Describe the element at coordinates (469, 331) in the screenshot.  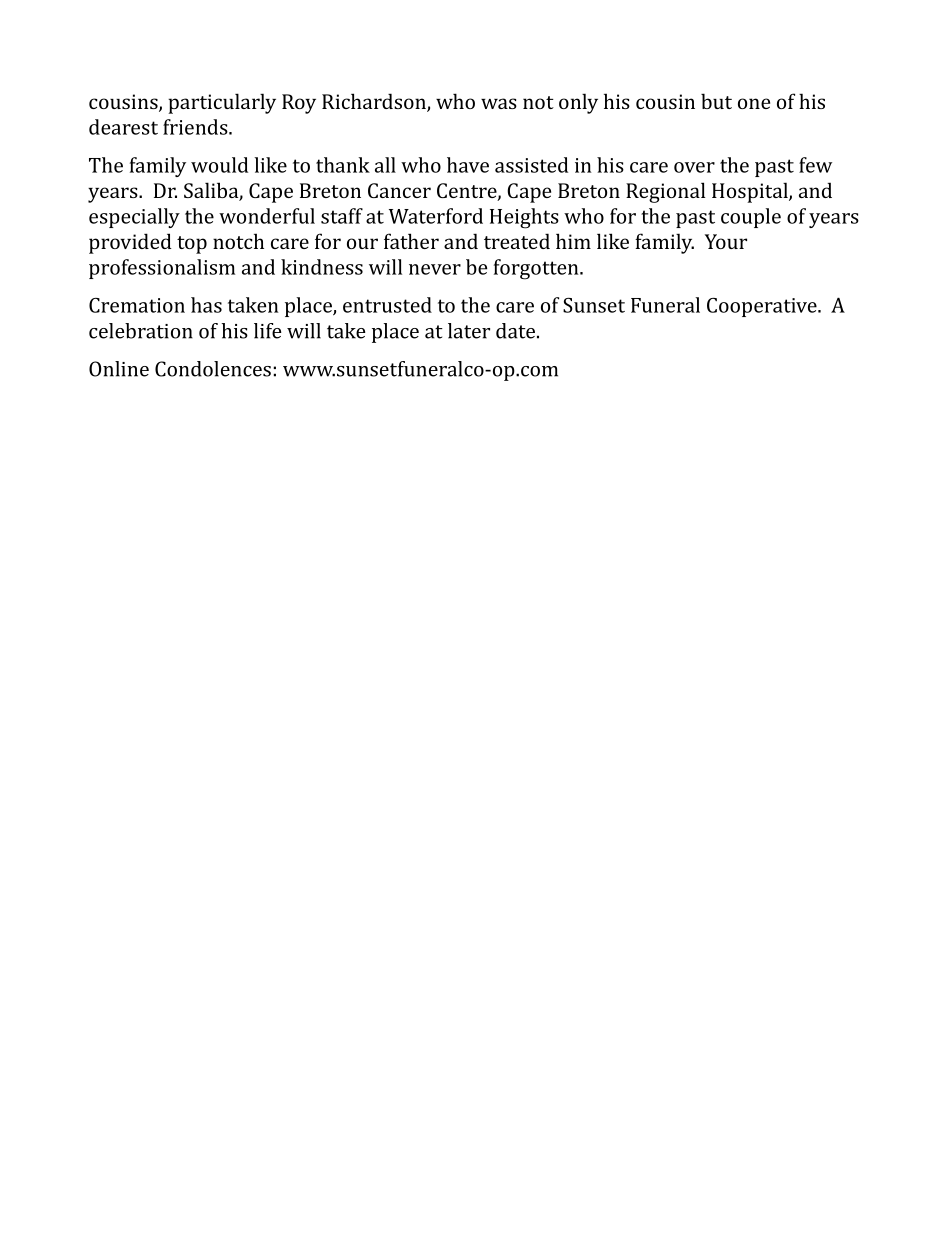
I see `later` at that location.
